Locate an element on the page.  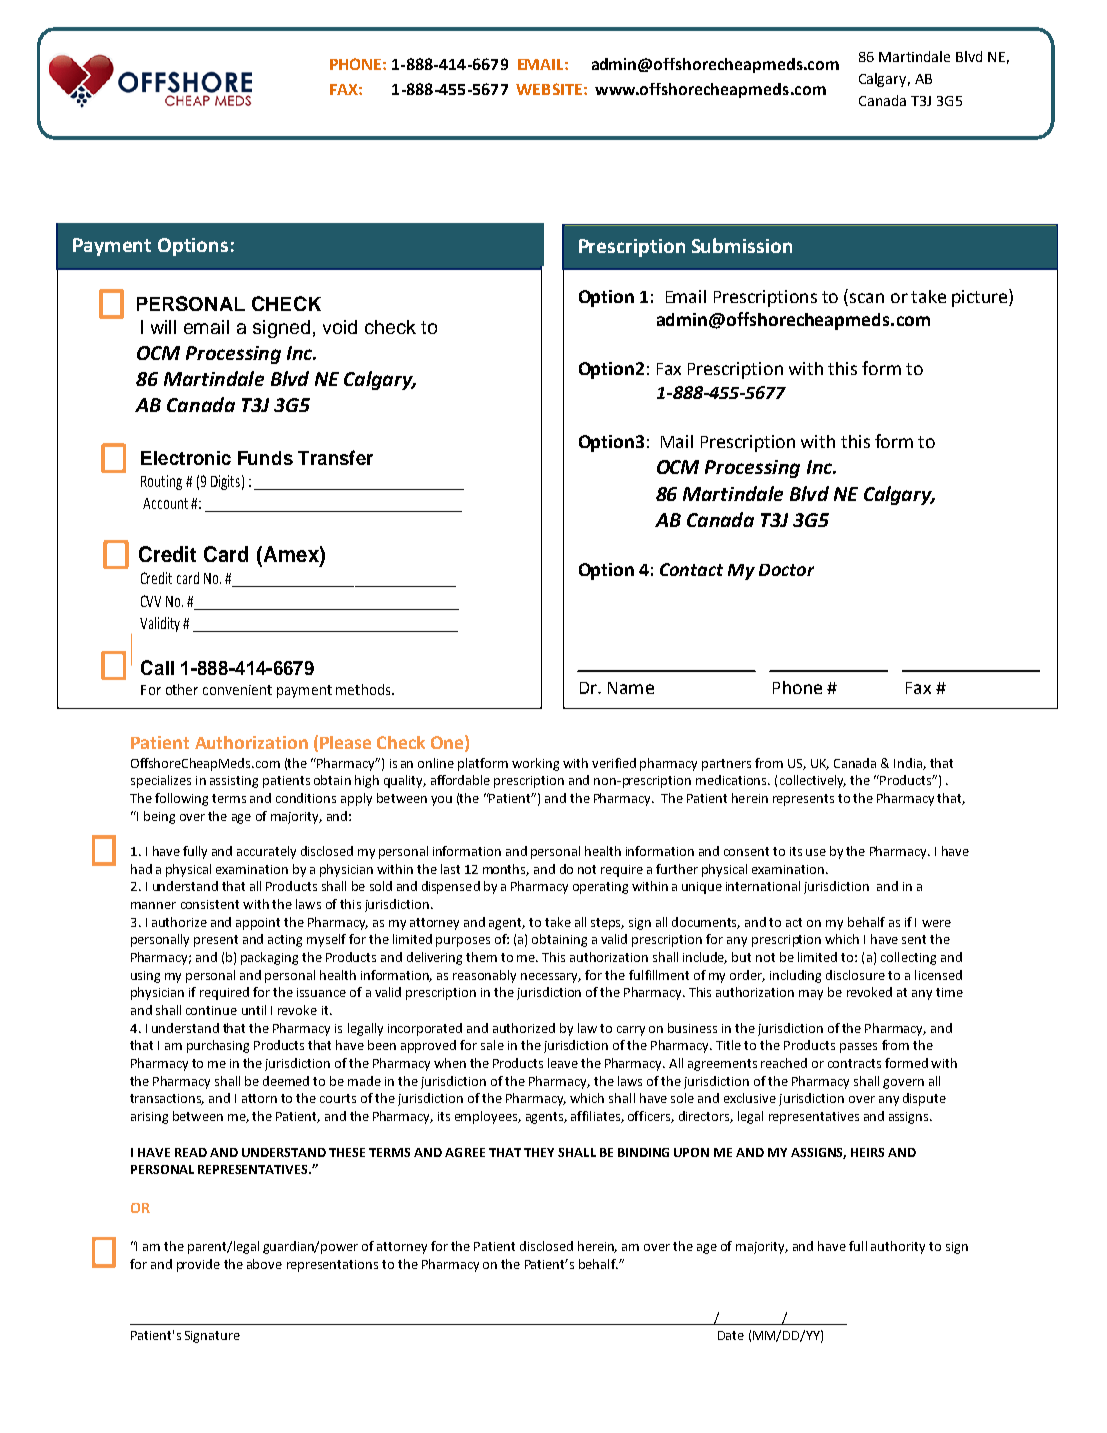
Digits is located at coordinates (225, 482).
